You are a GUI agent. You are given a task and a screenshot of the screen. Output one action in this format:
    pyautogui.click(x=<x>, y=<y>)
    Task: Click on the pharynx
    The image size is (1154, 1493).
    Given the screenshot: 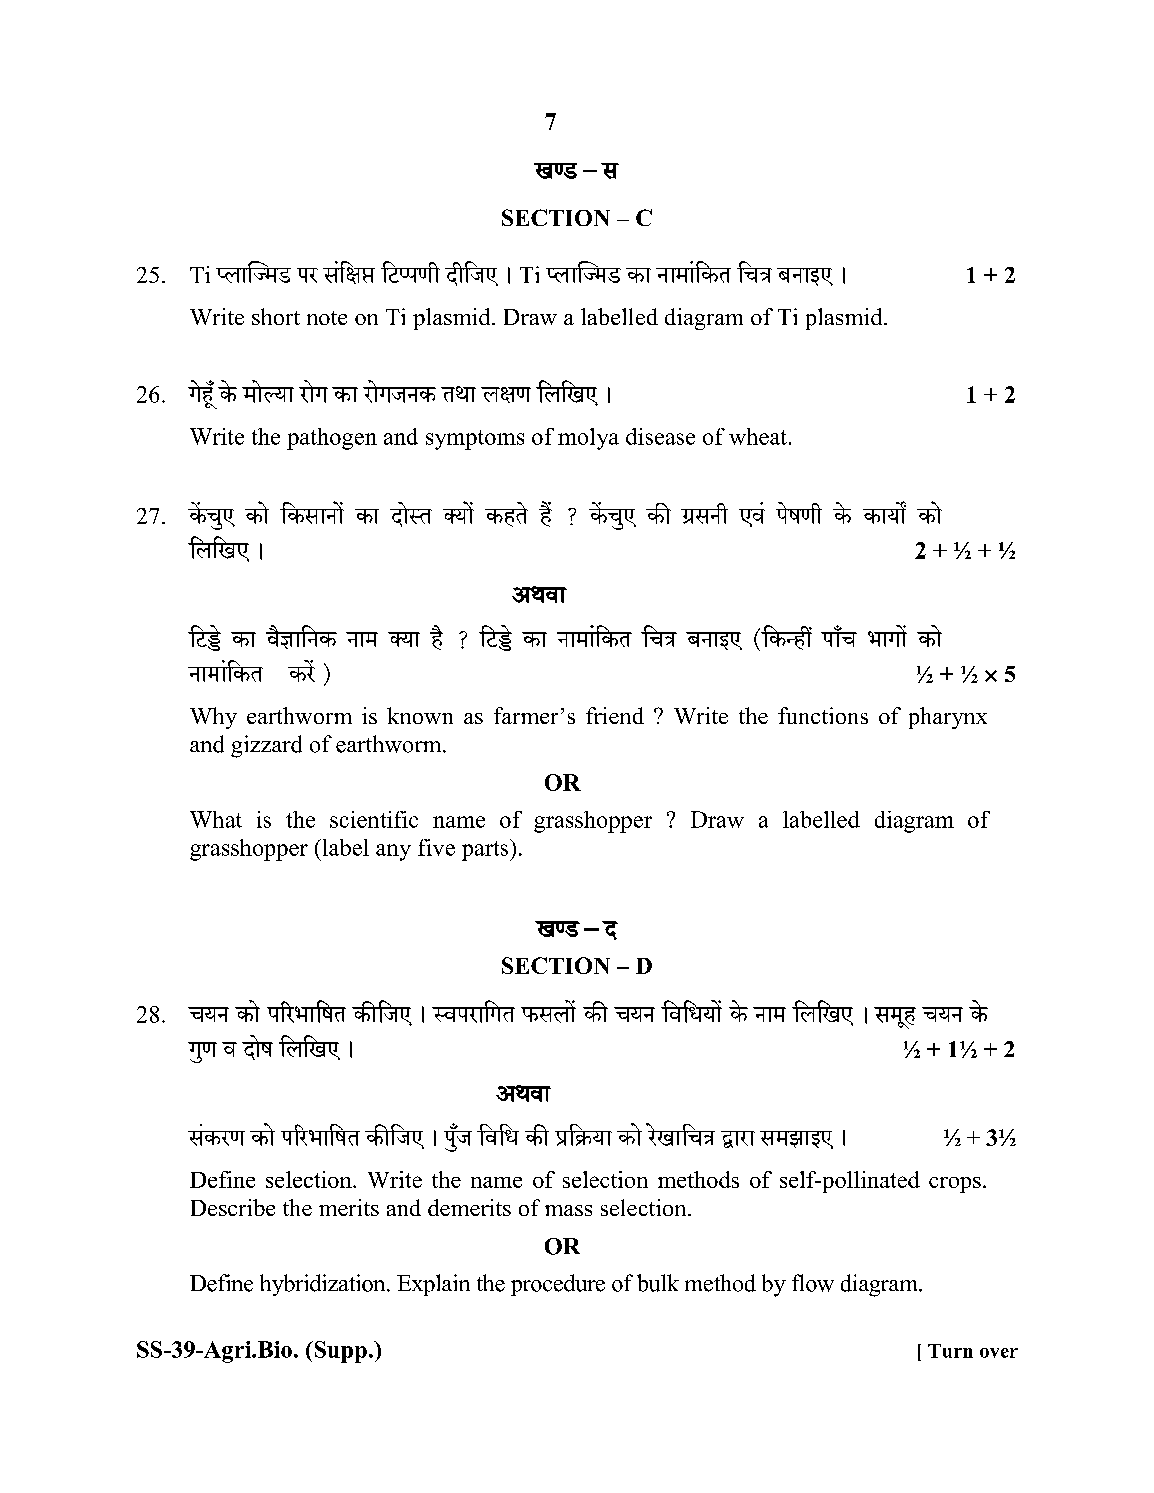 What is the action you would take?
    pyautogui.click(x=948, y=718)
